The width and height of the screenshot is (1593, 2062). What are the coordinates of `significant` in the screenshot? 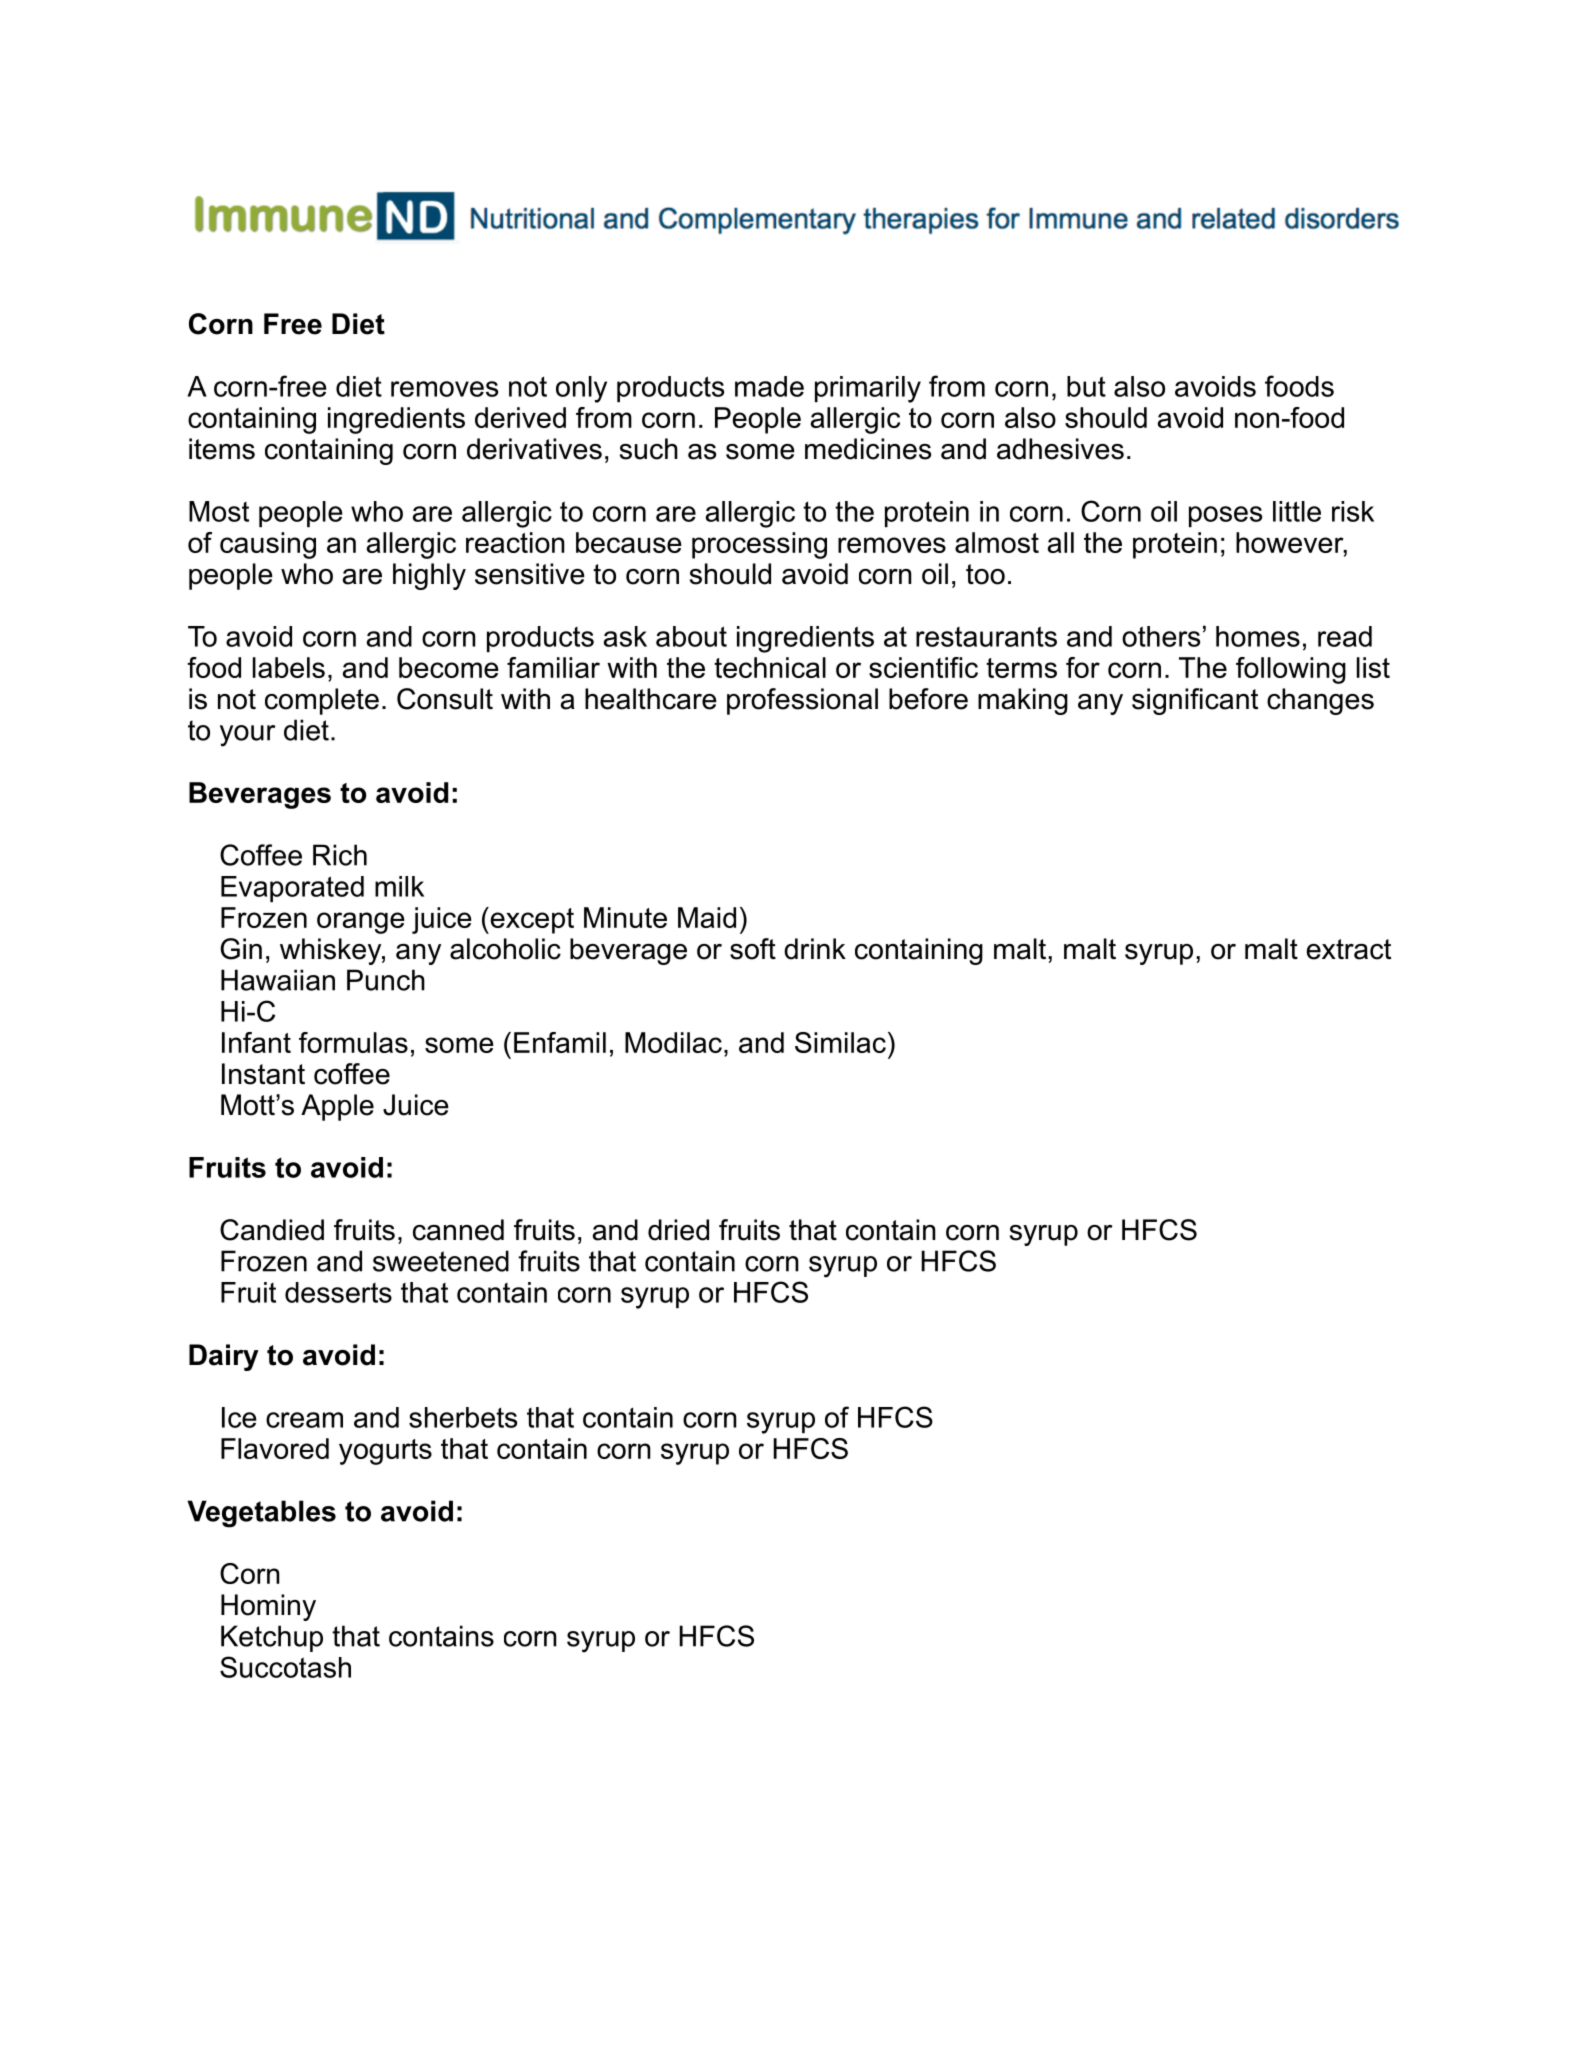 It's located at (1195, 701).
